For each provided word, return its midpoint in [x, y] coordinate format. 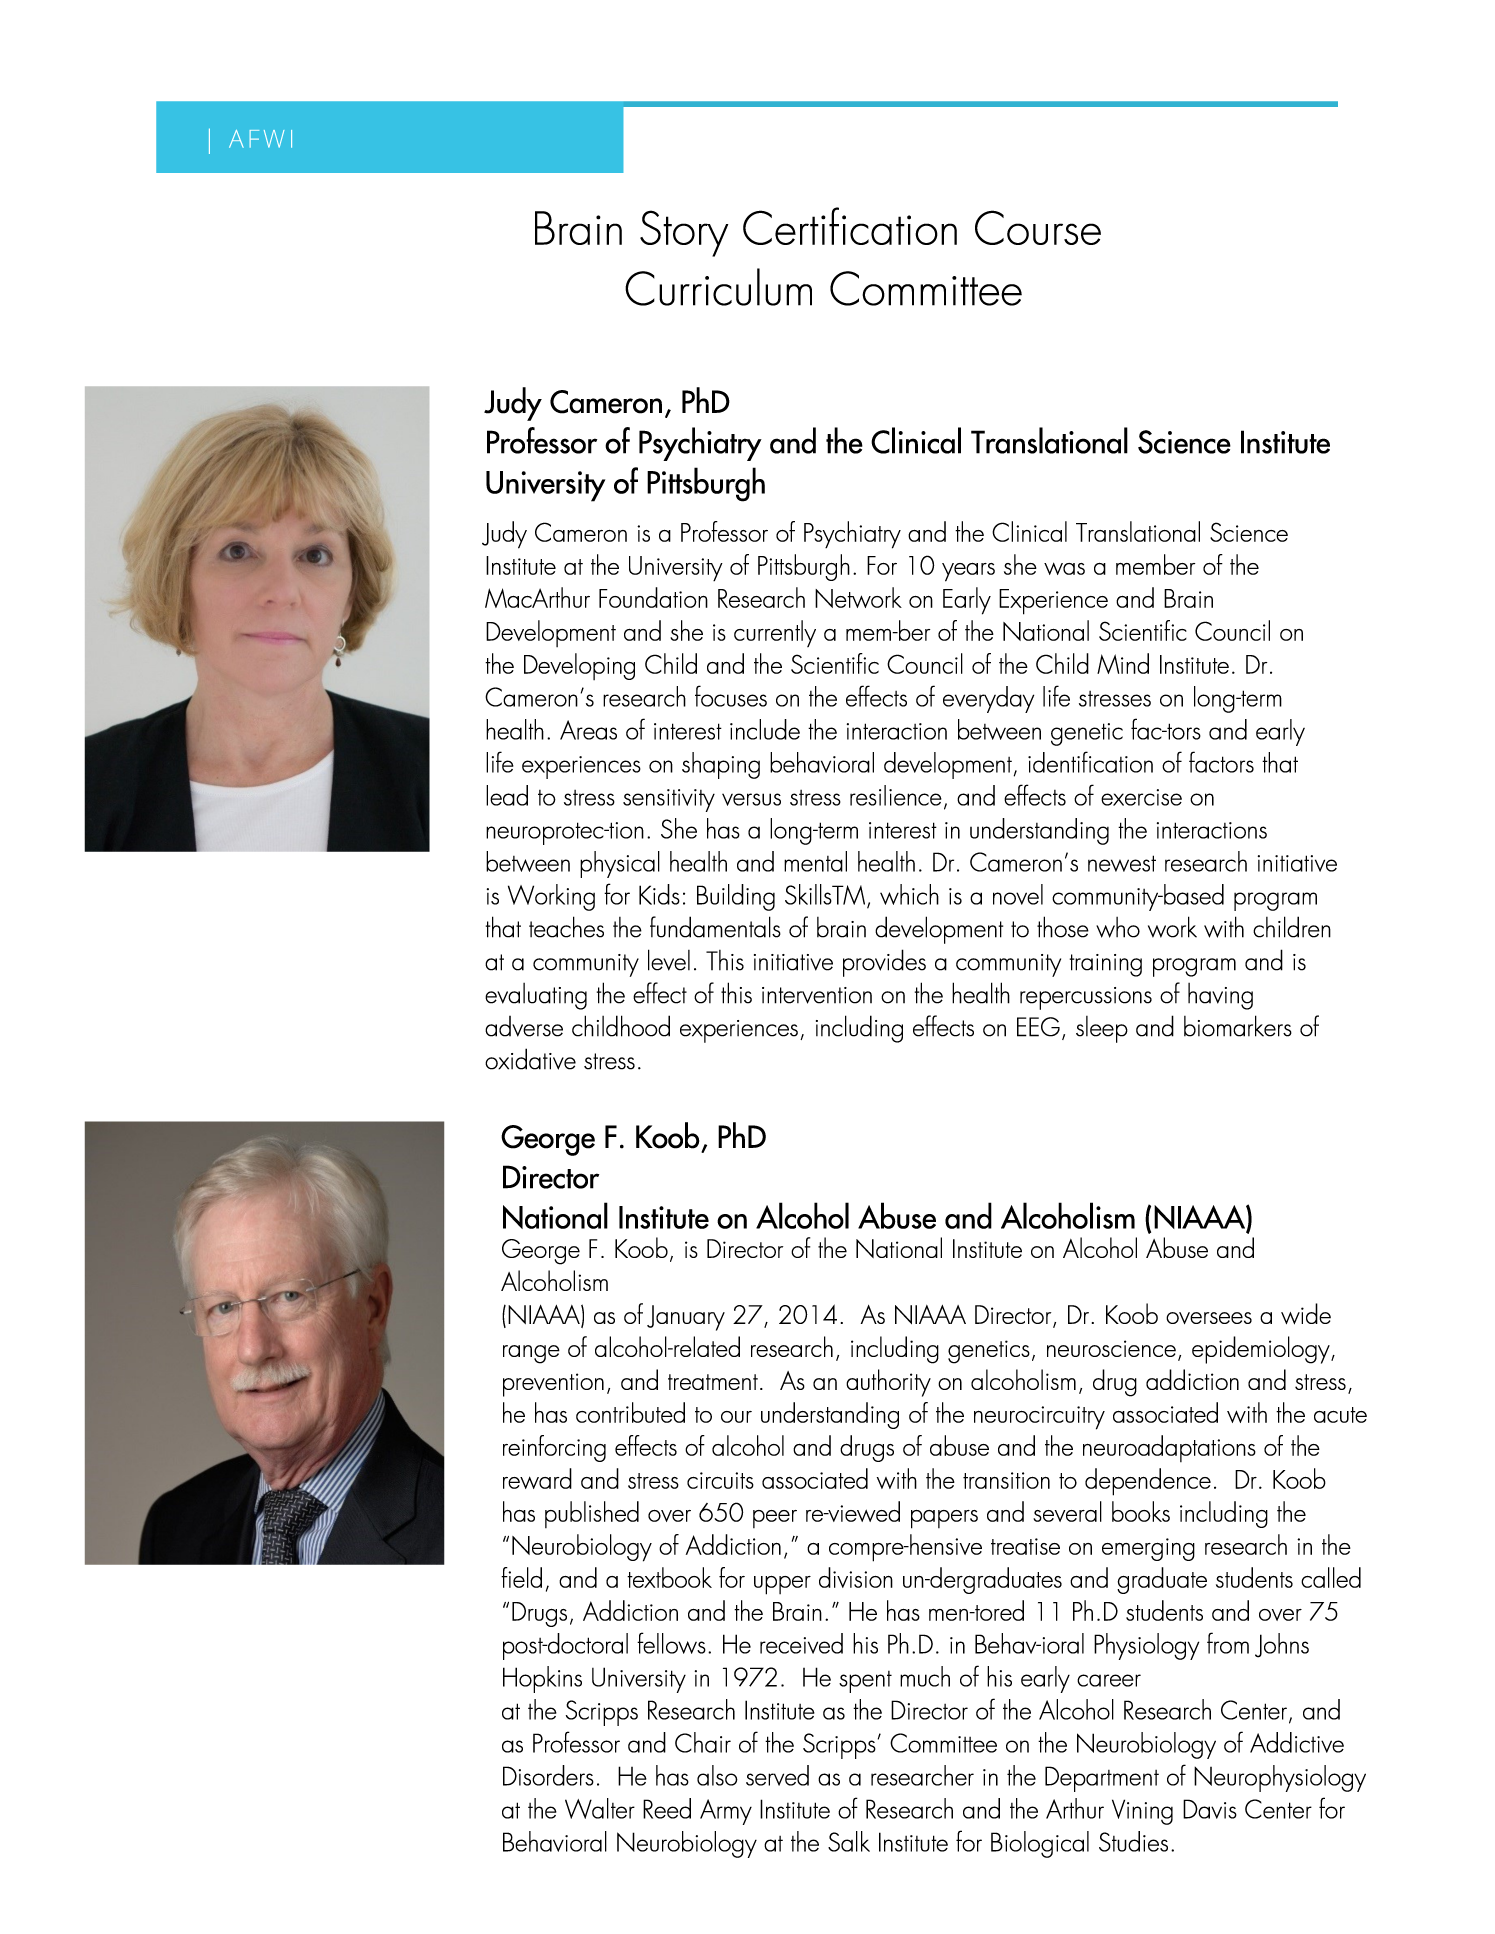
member [1155, 564]
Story [684, 233]
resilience [896, 795]
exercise [1141, 797]
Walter [600, 1808]
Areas [588, 730]
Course [1038, 227]
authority [888, 1383]
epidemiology [1262, 1350]
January [686, 1318]
